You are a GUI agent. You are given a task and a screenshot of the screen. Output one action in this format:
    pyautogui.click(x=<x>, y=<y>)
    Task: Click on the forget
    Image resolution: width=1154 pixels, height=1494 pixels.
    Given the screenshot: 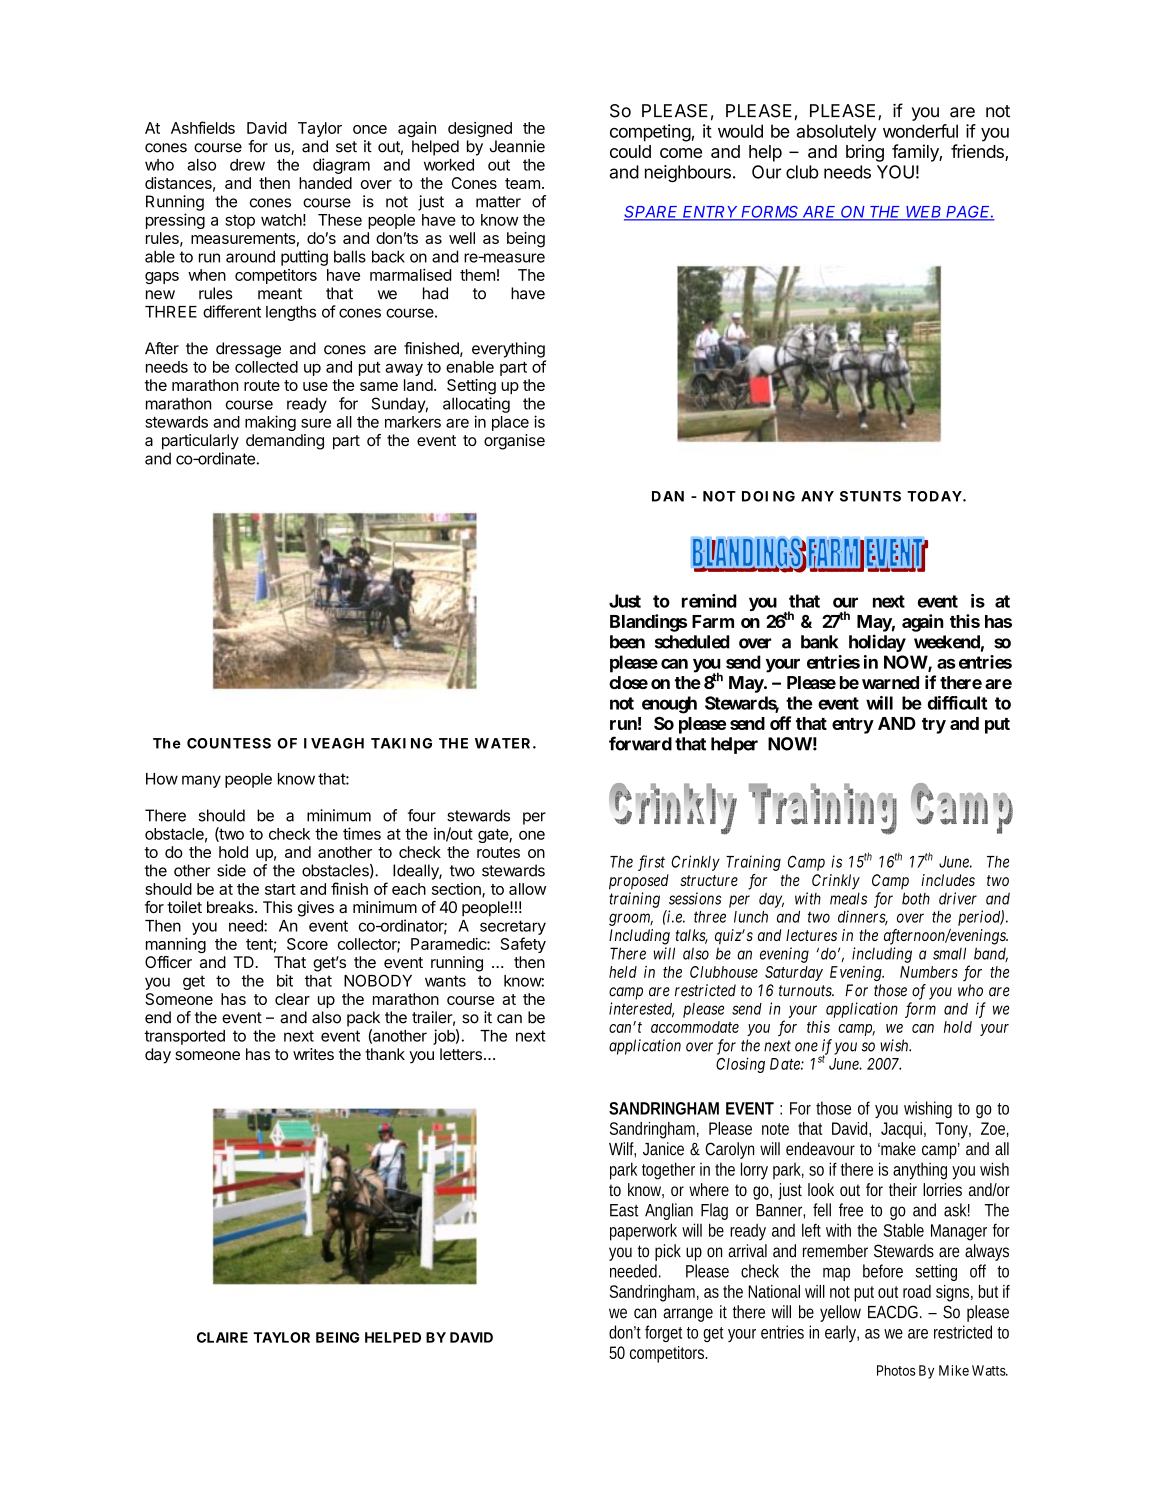 What is the action you would take?
    pyautogui.click(x=663, y=1333)
